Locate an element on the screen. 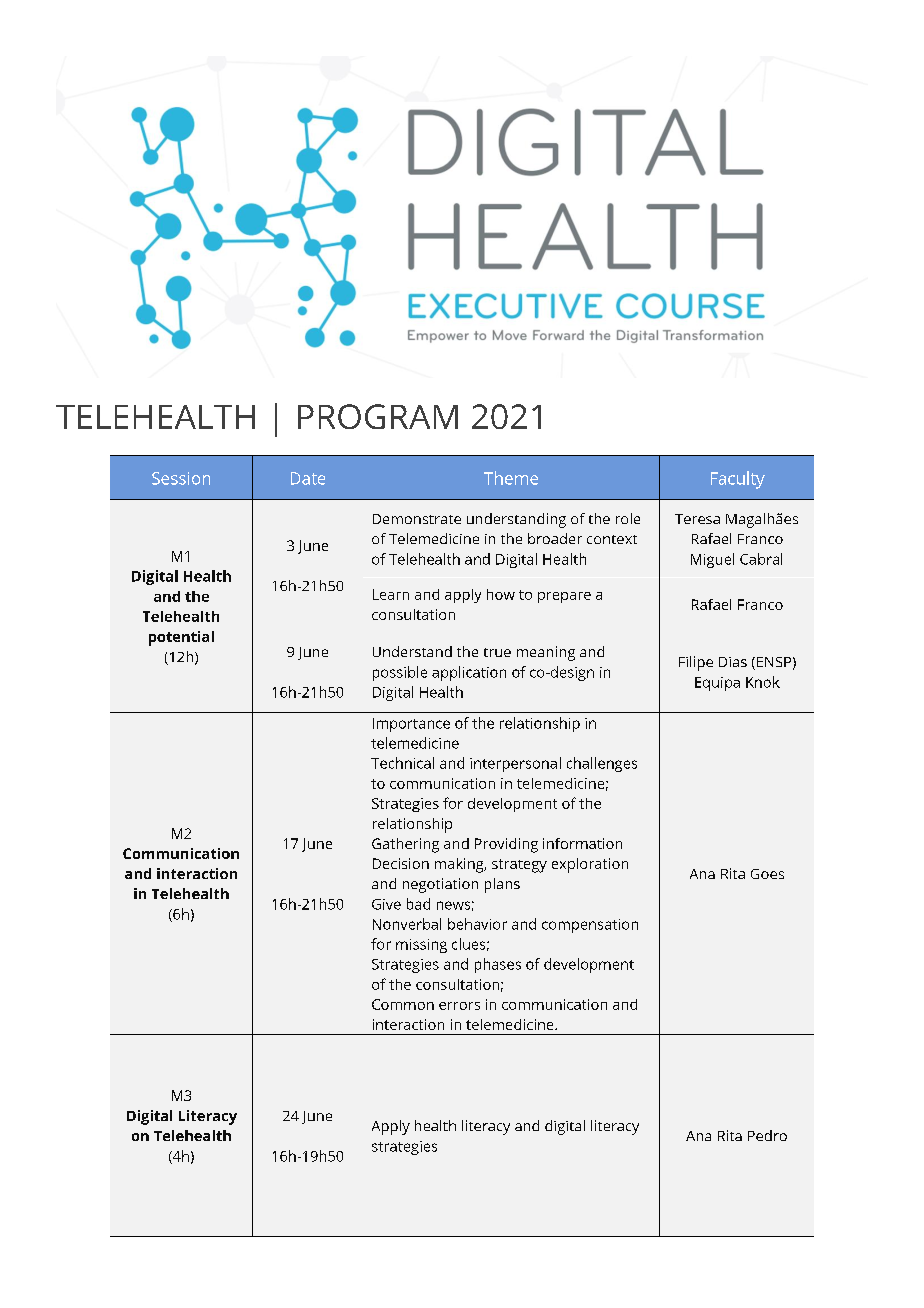  errors is located at coordinates (459, 1006).
